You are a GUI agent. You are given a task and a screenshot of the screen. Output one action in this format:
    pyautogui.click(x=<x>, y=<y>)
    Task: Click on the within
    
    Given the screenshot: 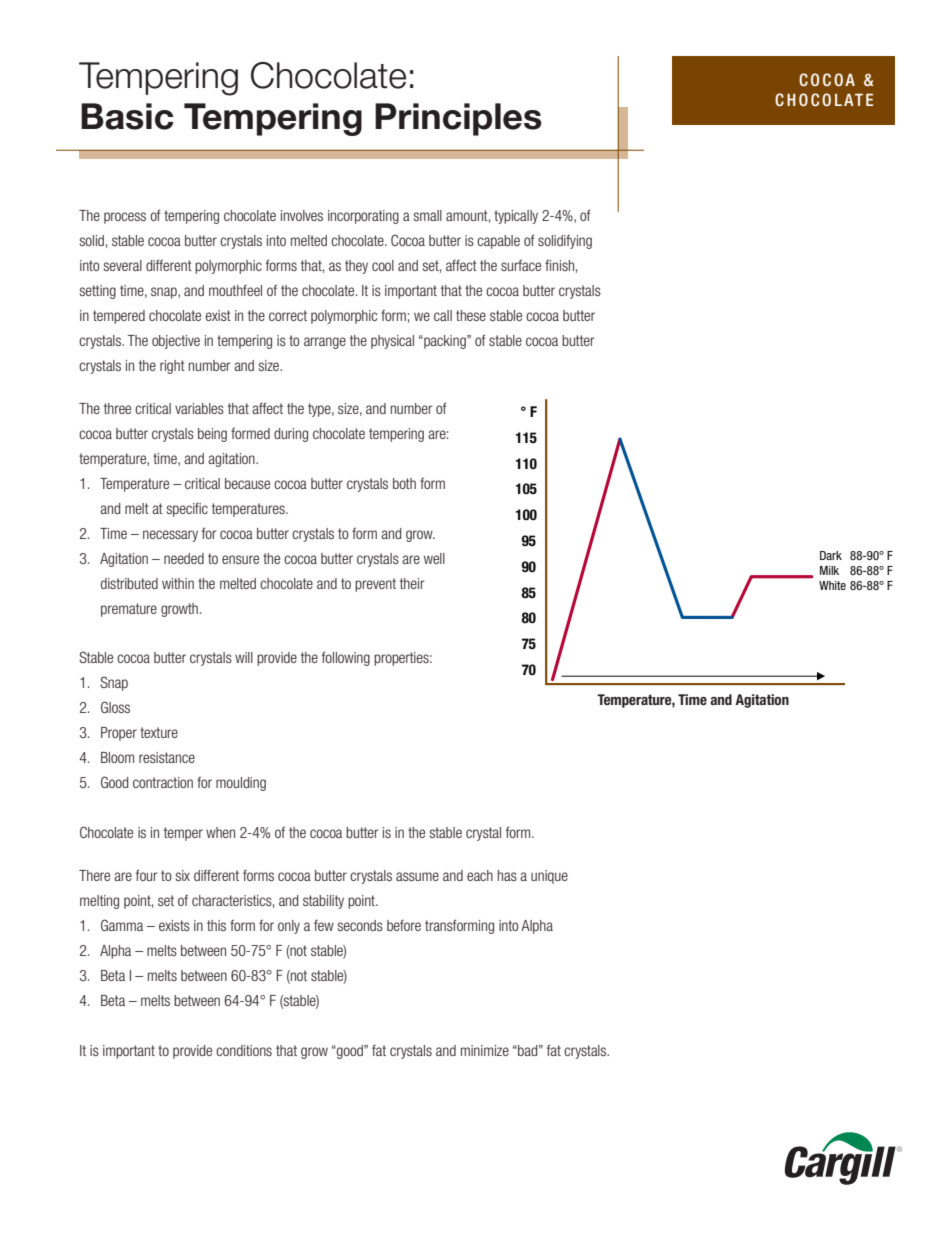 What is the action you would take?
    pyautogui.click(x=178, y=583)
